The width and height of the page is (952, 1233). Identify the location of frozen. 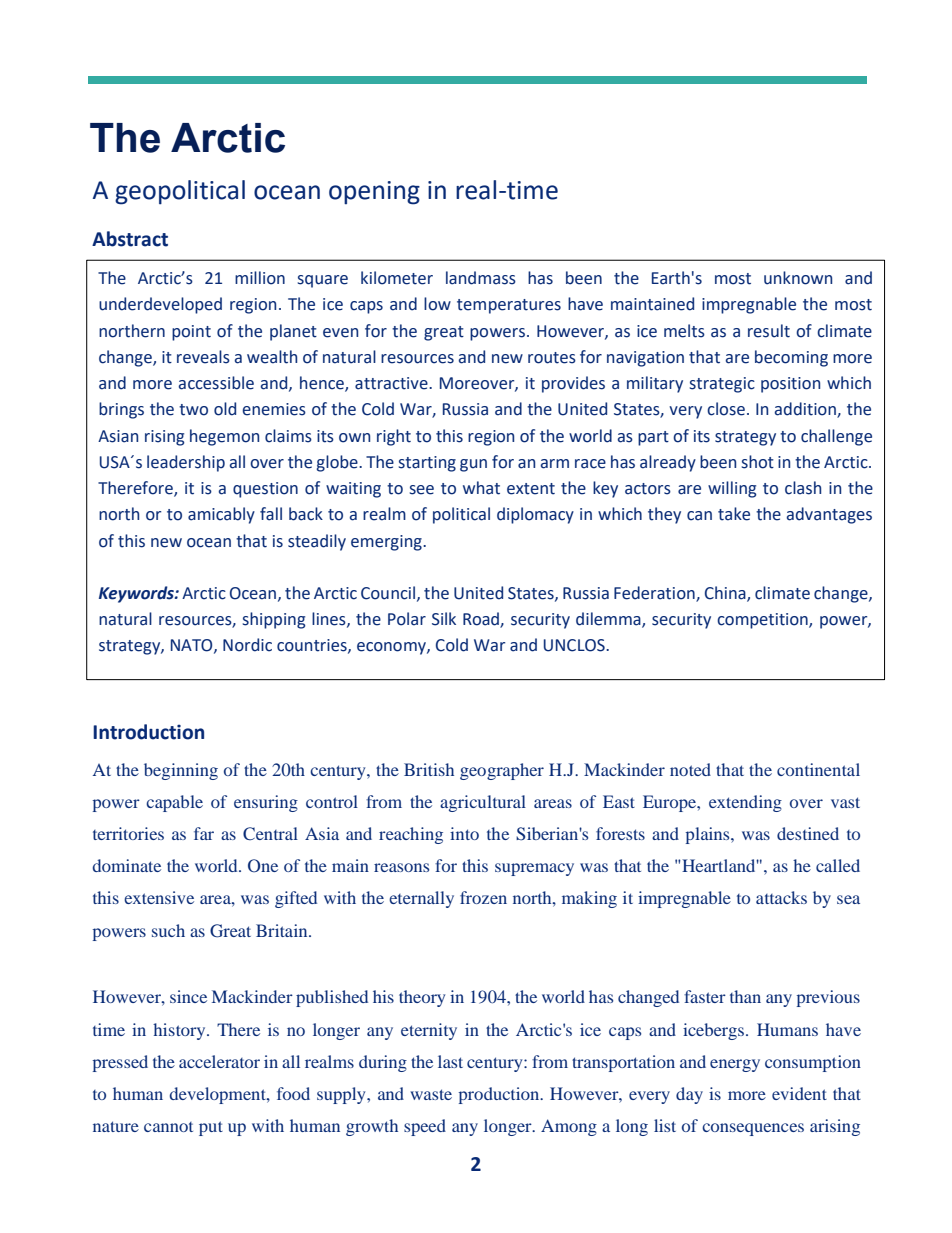
(483, 897).
